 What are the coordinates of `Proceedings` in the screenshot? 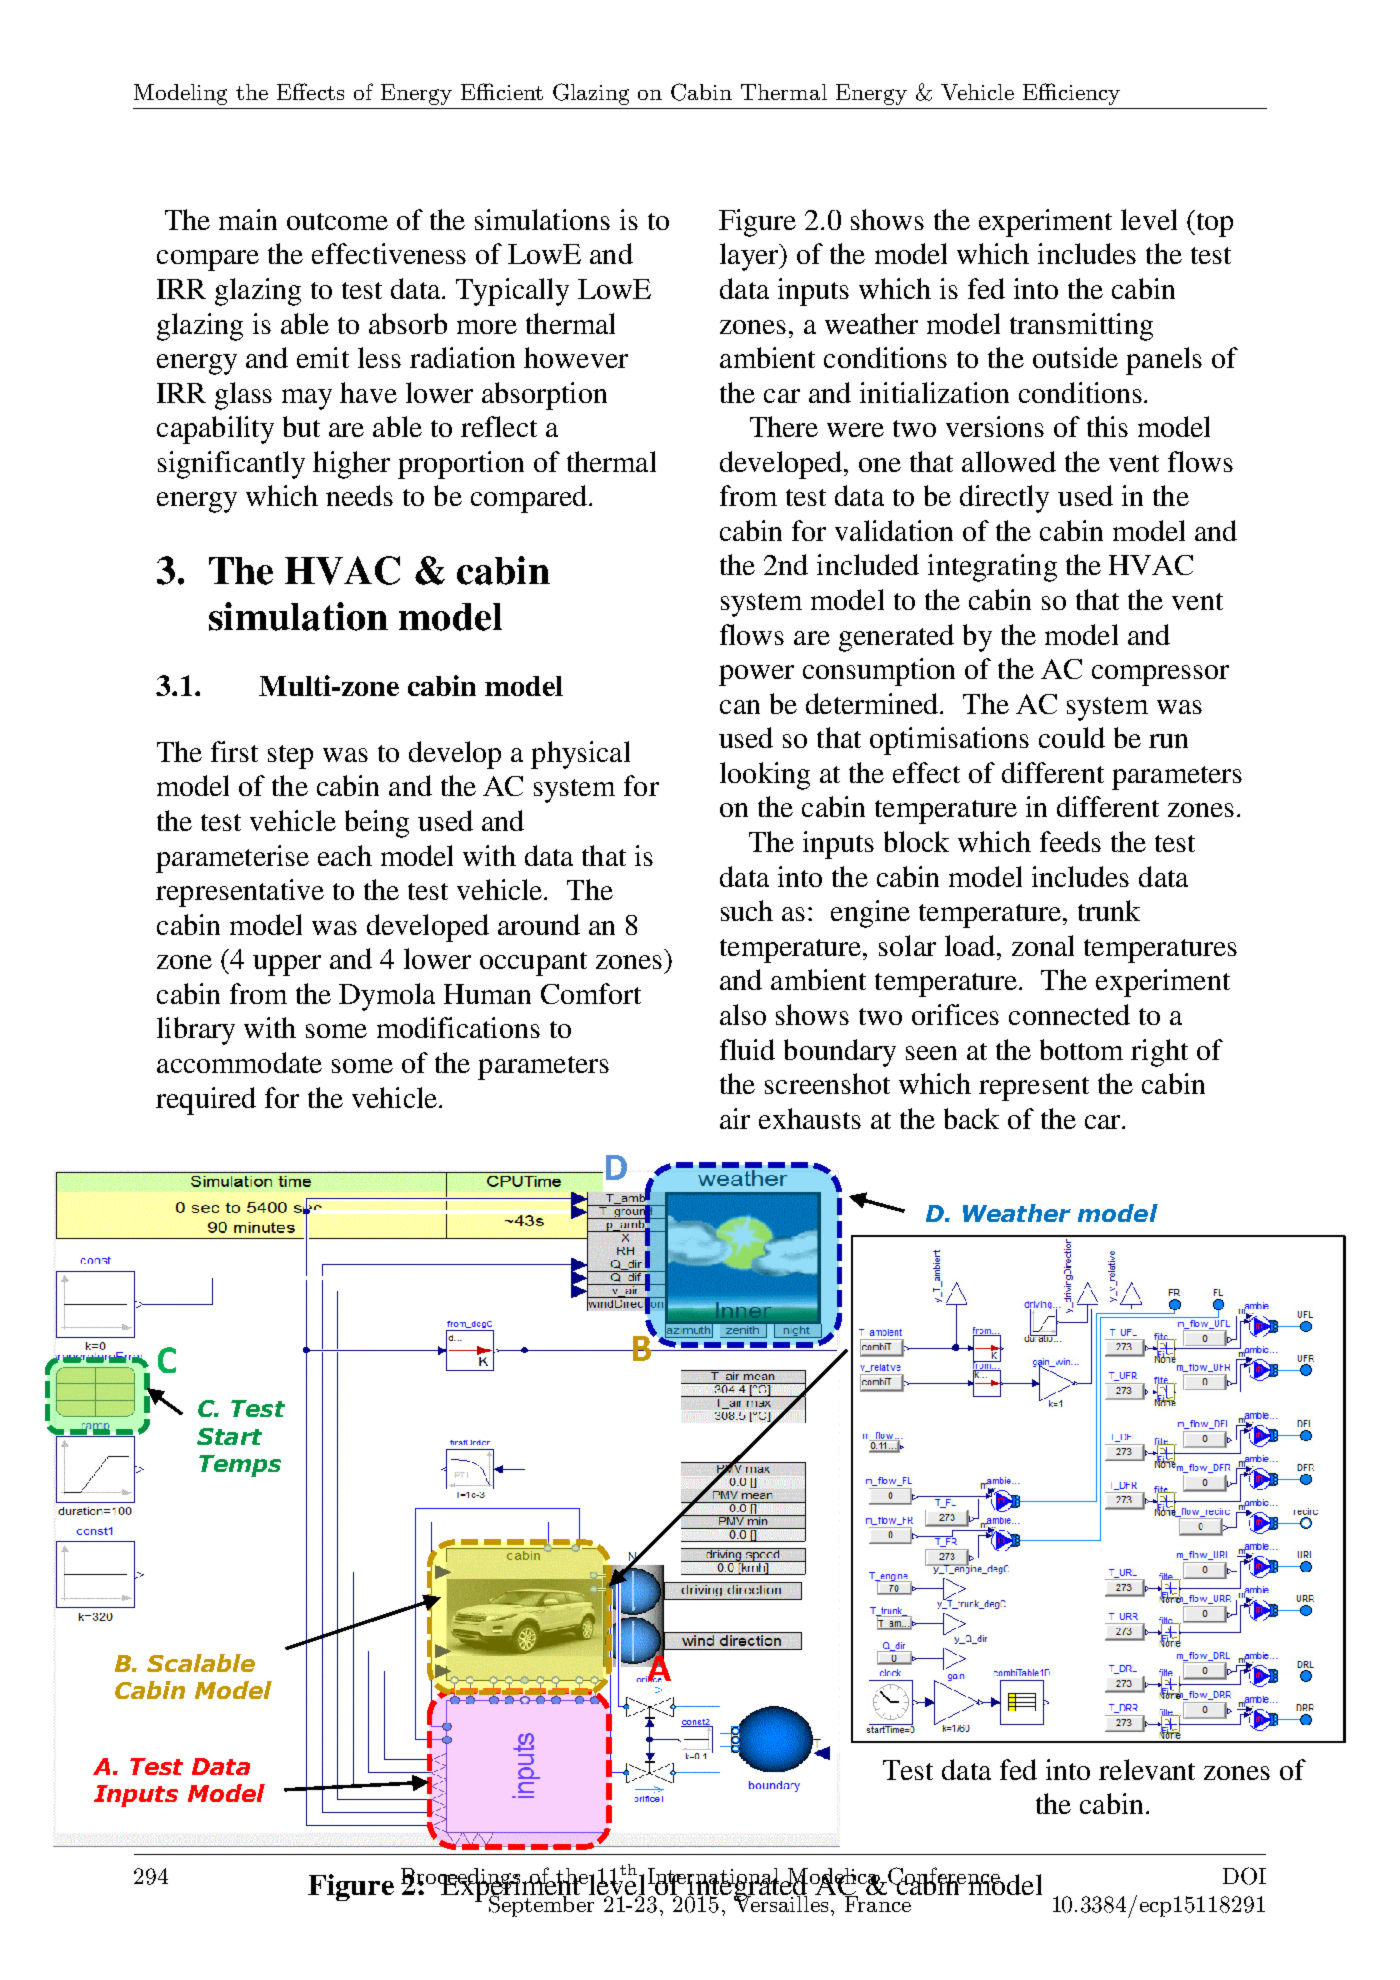 It's located at (462, 1879).
